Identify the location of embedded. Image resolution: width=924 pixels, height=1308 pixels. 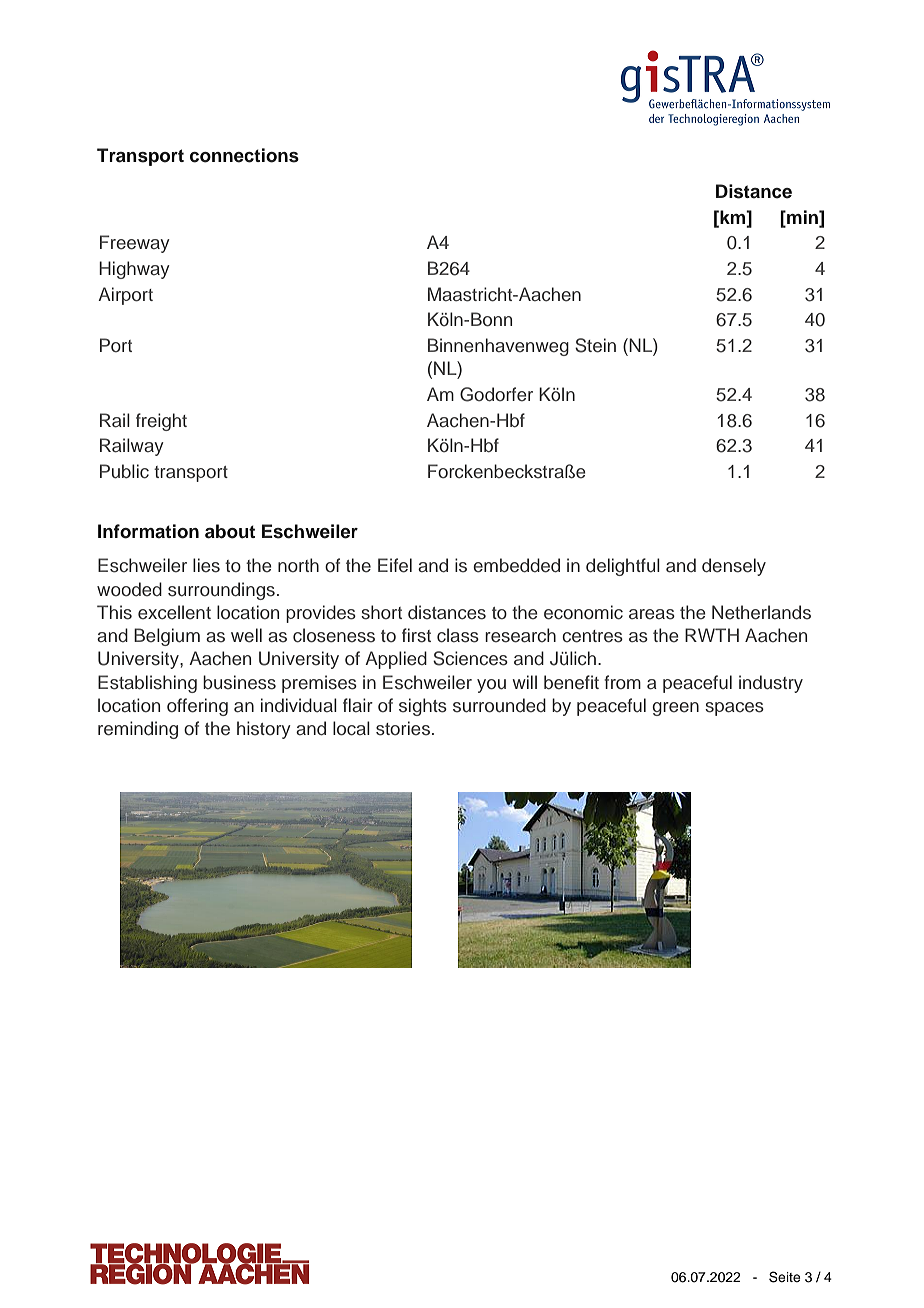
(516, 565).
